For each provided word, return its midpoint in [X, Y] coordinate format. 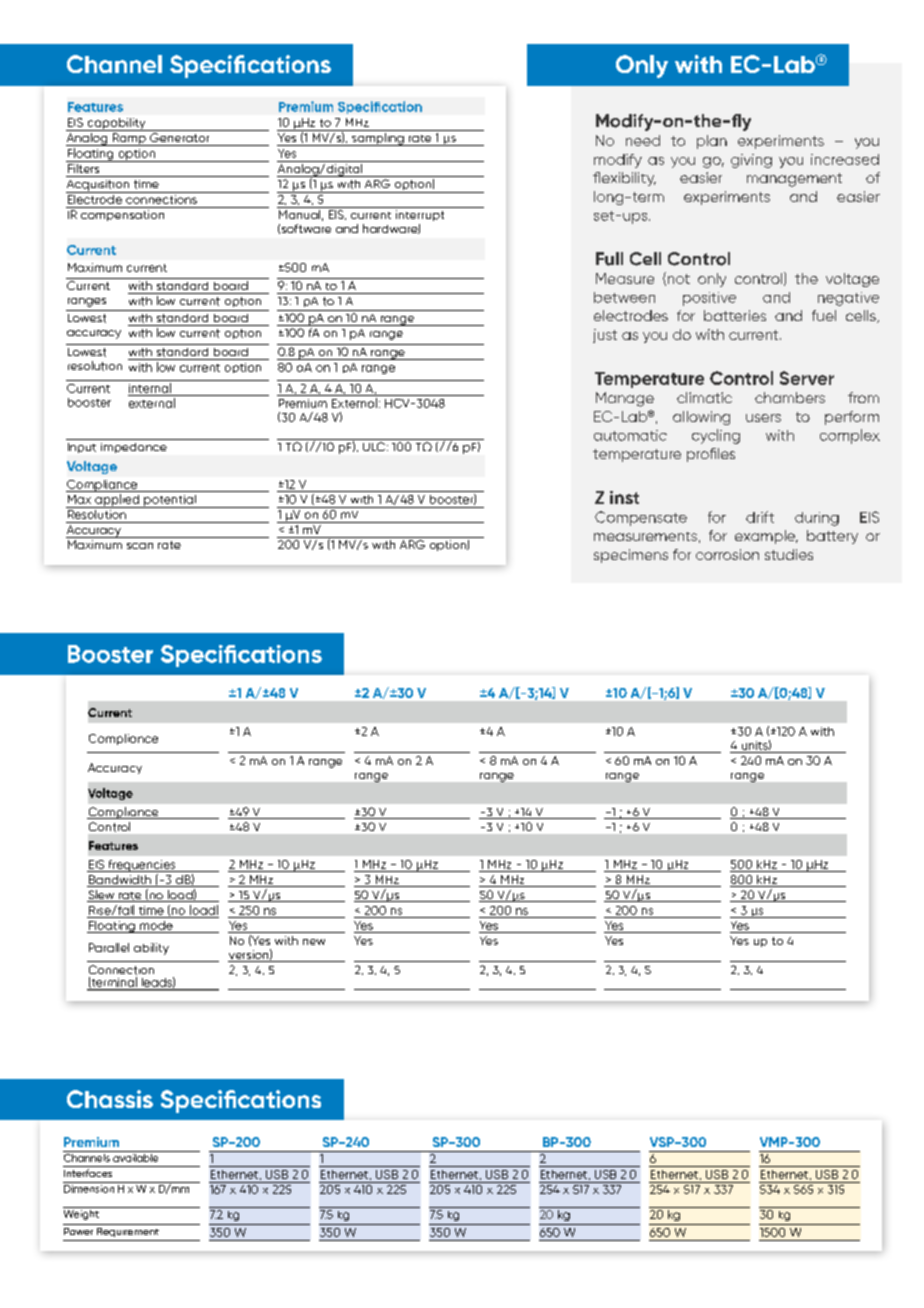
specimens [631, 556]
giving [751, 161]
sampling [378, 139]
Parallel [109, 947]
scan [140, 546]
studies [789, 554]
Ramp [129, 139]
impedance [134, 448]
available [136, 1156]
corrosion [727, 554]
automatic [630, 435]
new [314, 942]
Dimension [90, 1187]
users [763, 418]
